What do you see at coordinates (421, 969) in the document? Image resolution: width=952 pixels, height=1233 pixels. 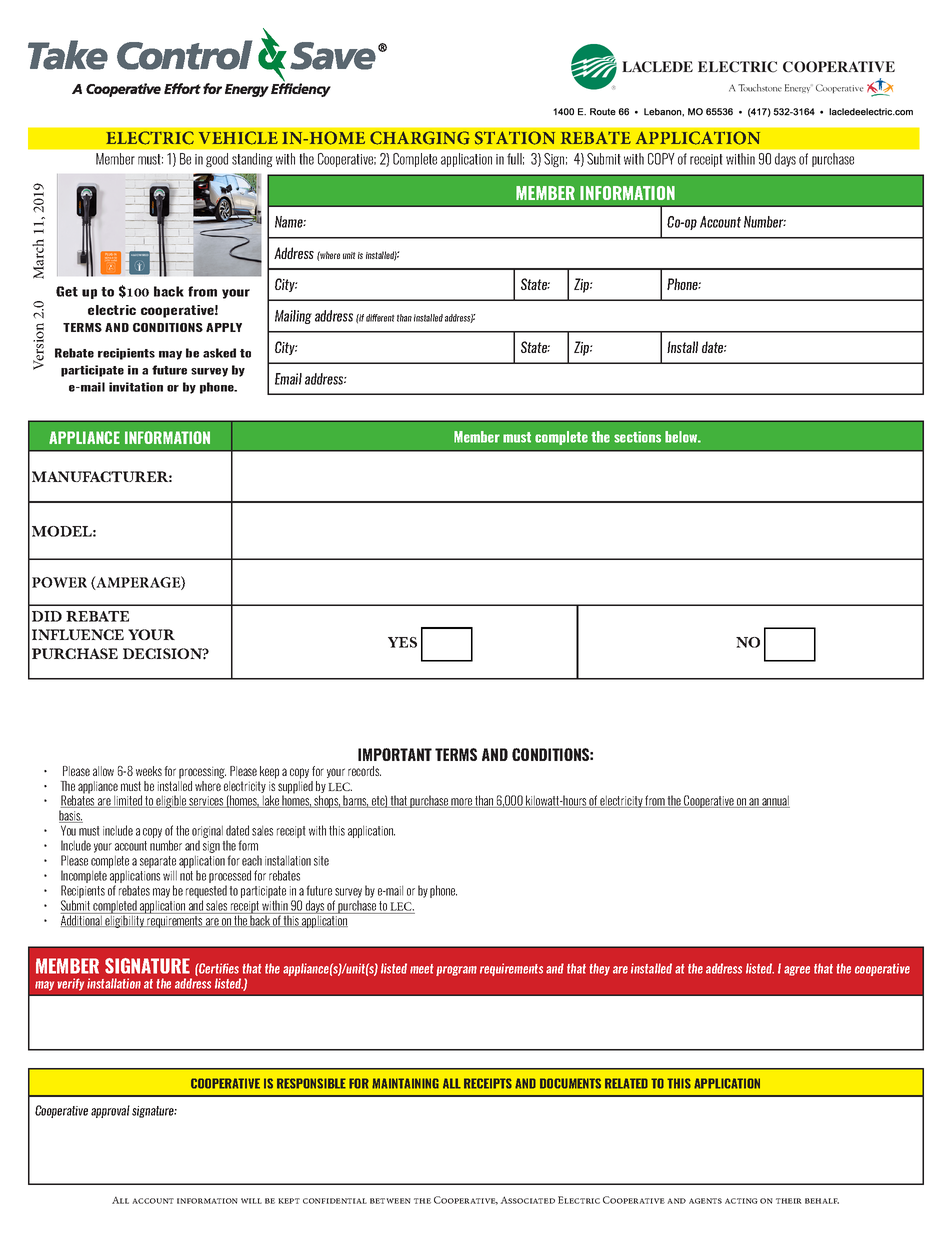 I see `meet` at bounding box center [421, 969].
